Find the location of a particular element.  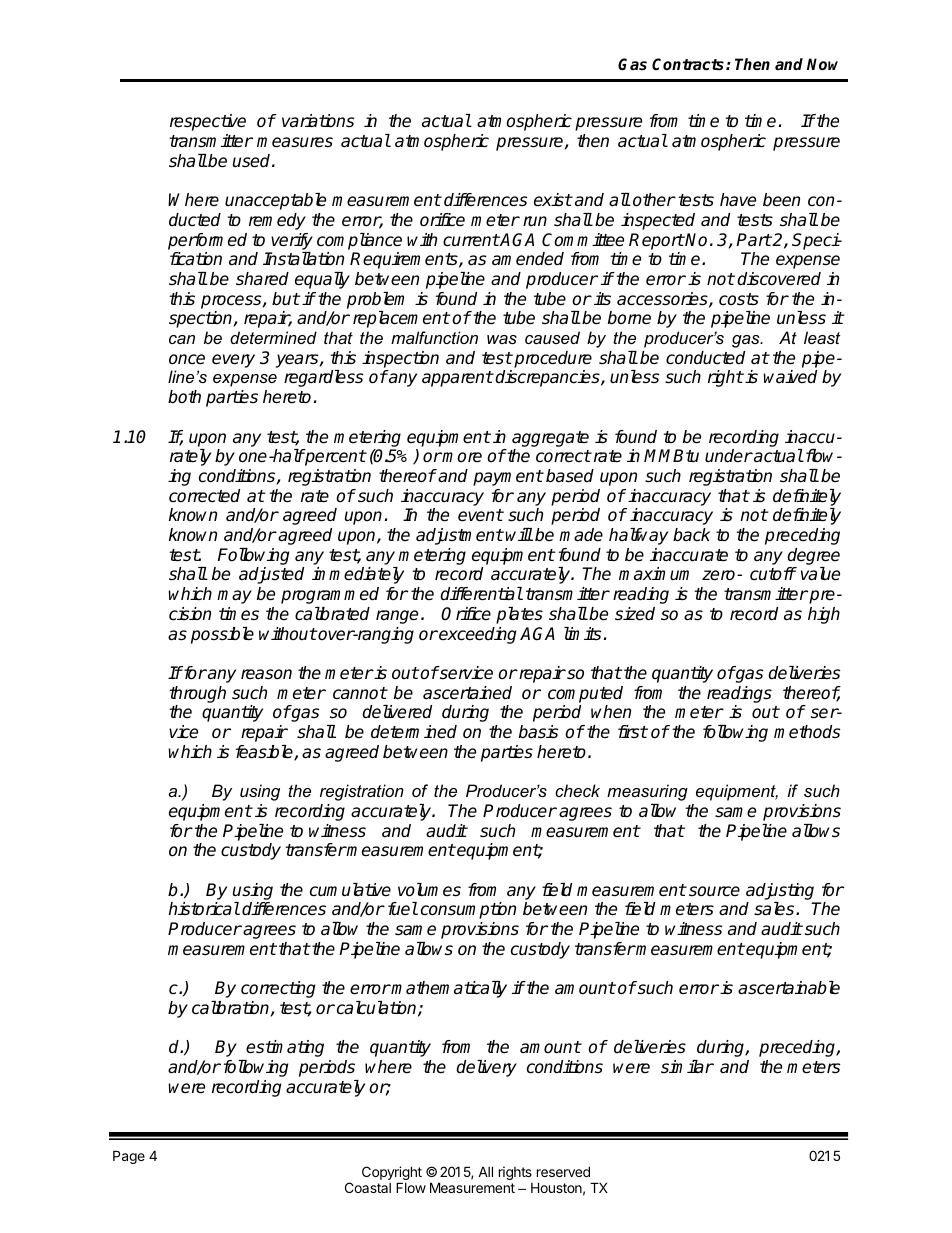

exist is located at coordinates (553, 200).
